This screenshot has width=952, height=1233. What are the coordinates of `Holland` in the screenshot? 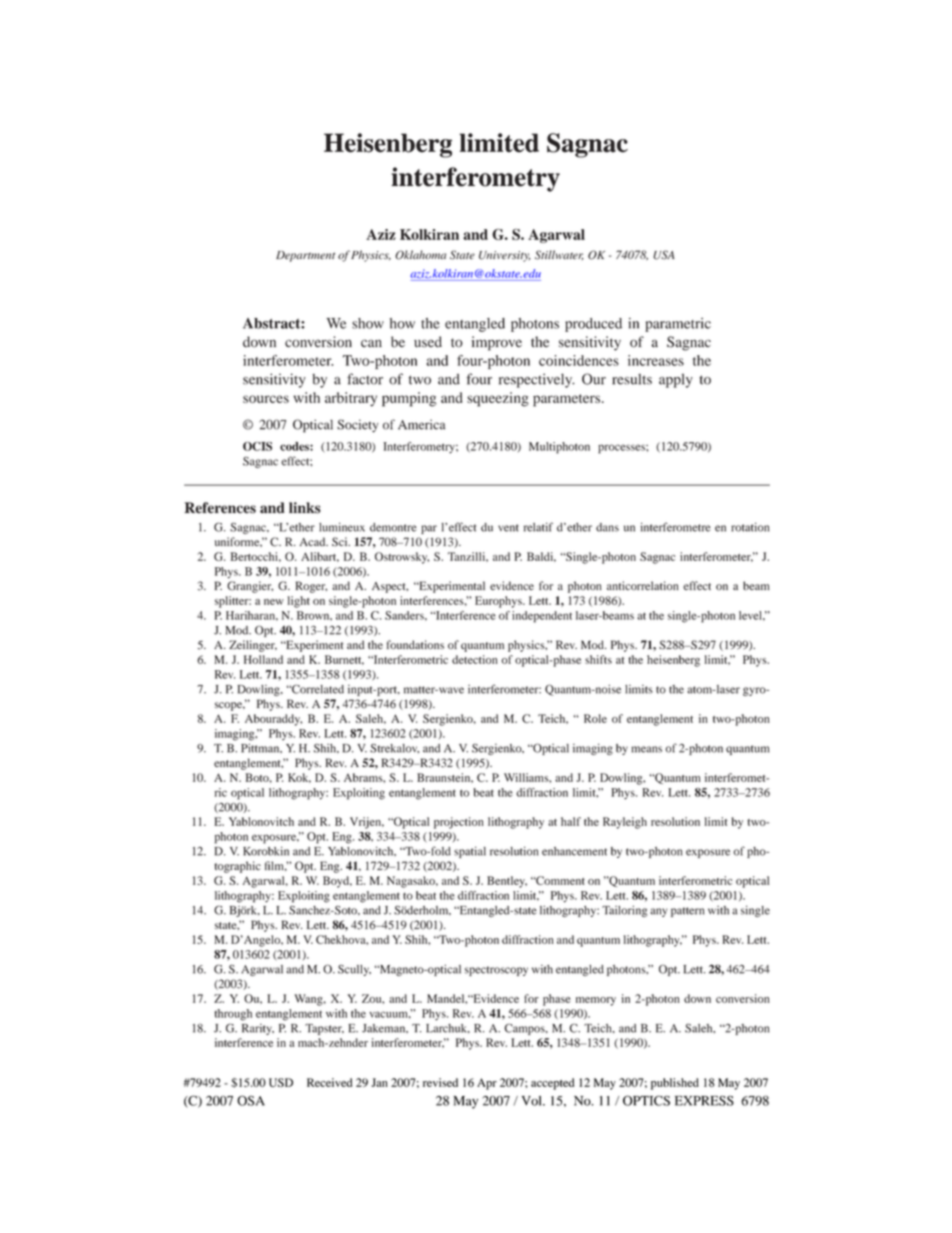 It's located at (263, 659).
